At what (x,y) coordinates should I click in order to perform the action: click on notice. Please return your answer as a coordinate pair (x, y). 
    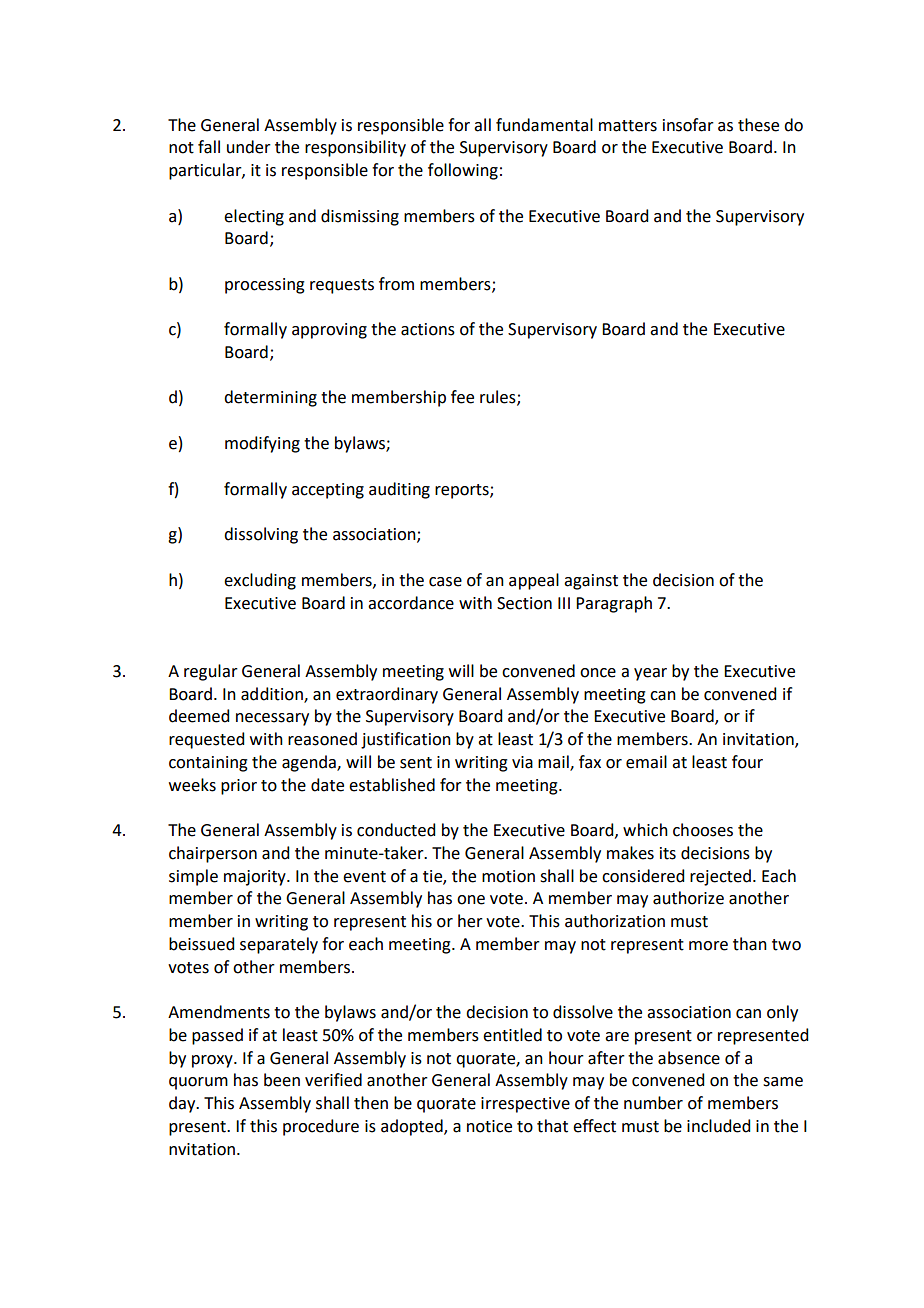
    Looking at the image, I should click on (489, 1126).
